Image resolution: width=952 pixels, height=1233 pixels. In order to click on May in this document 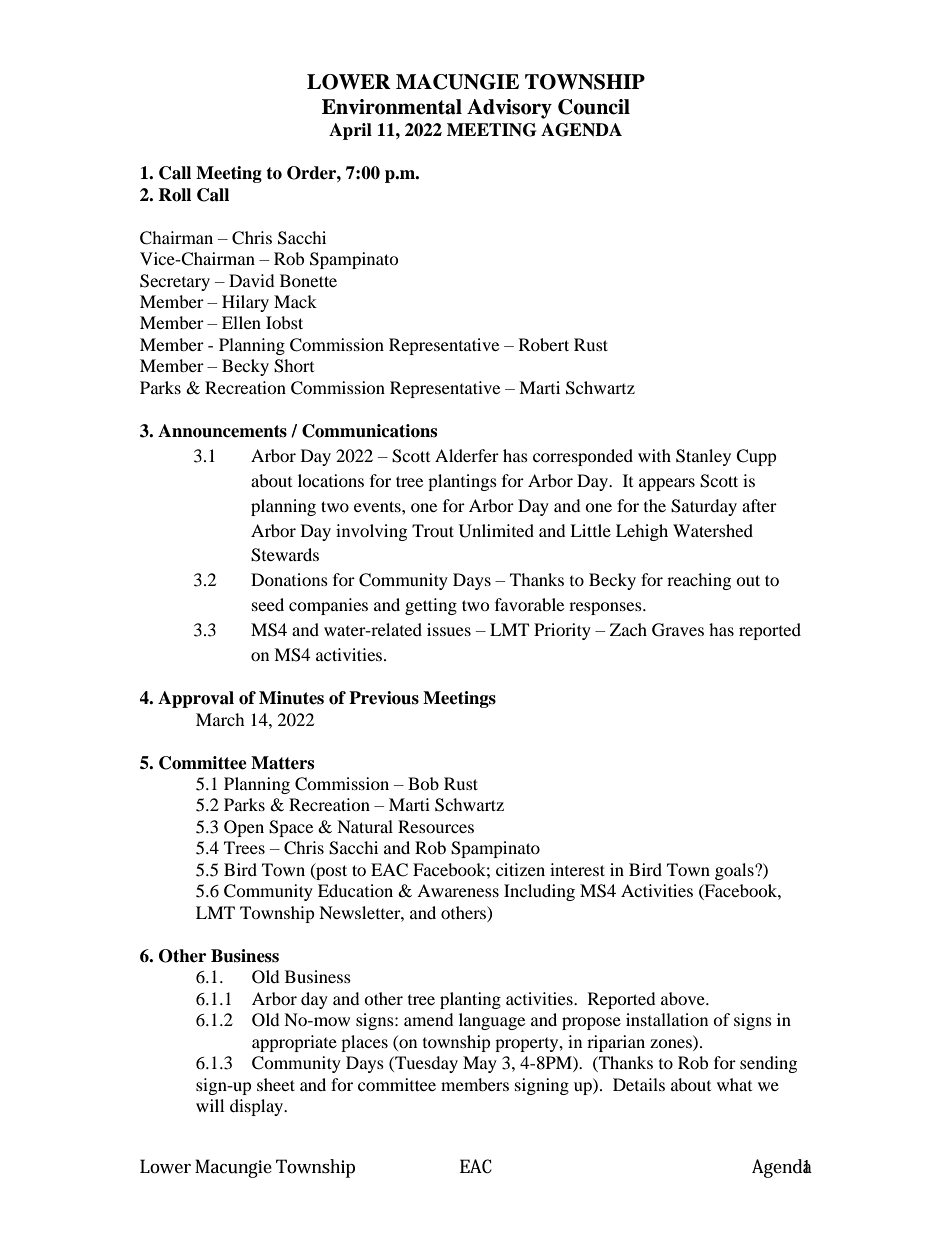, I will do `click(480, 1064)`.
